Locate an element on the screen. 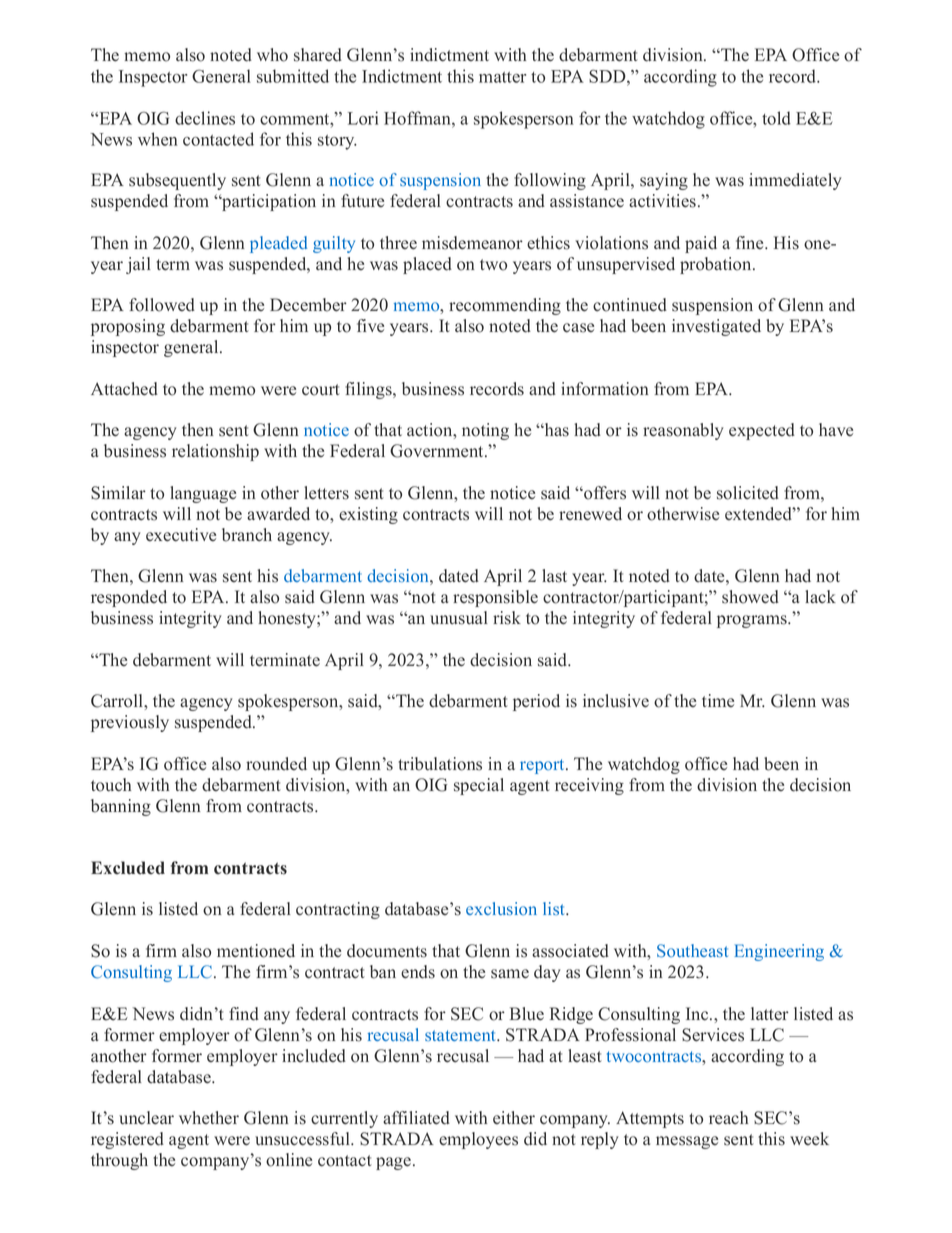  rounded is located at coordinates (276, 764).
